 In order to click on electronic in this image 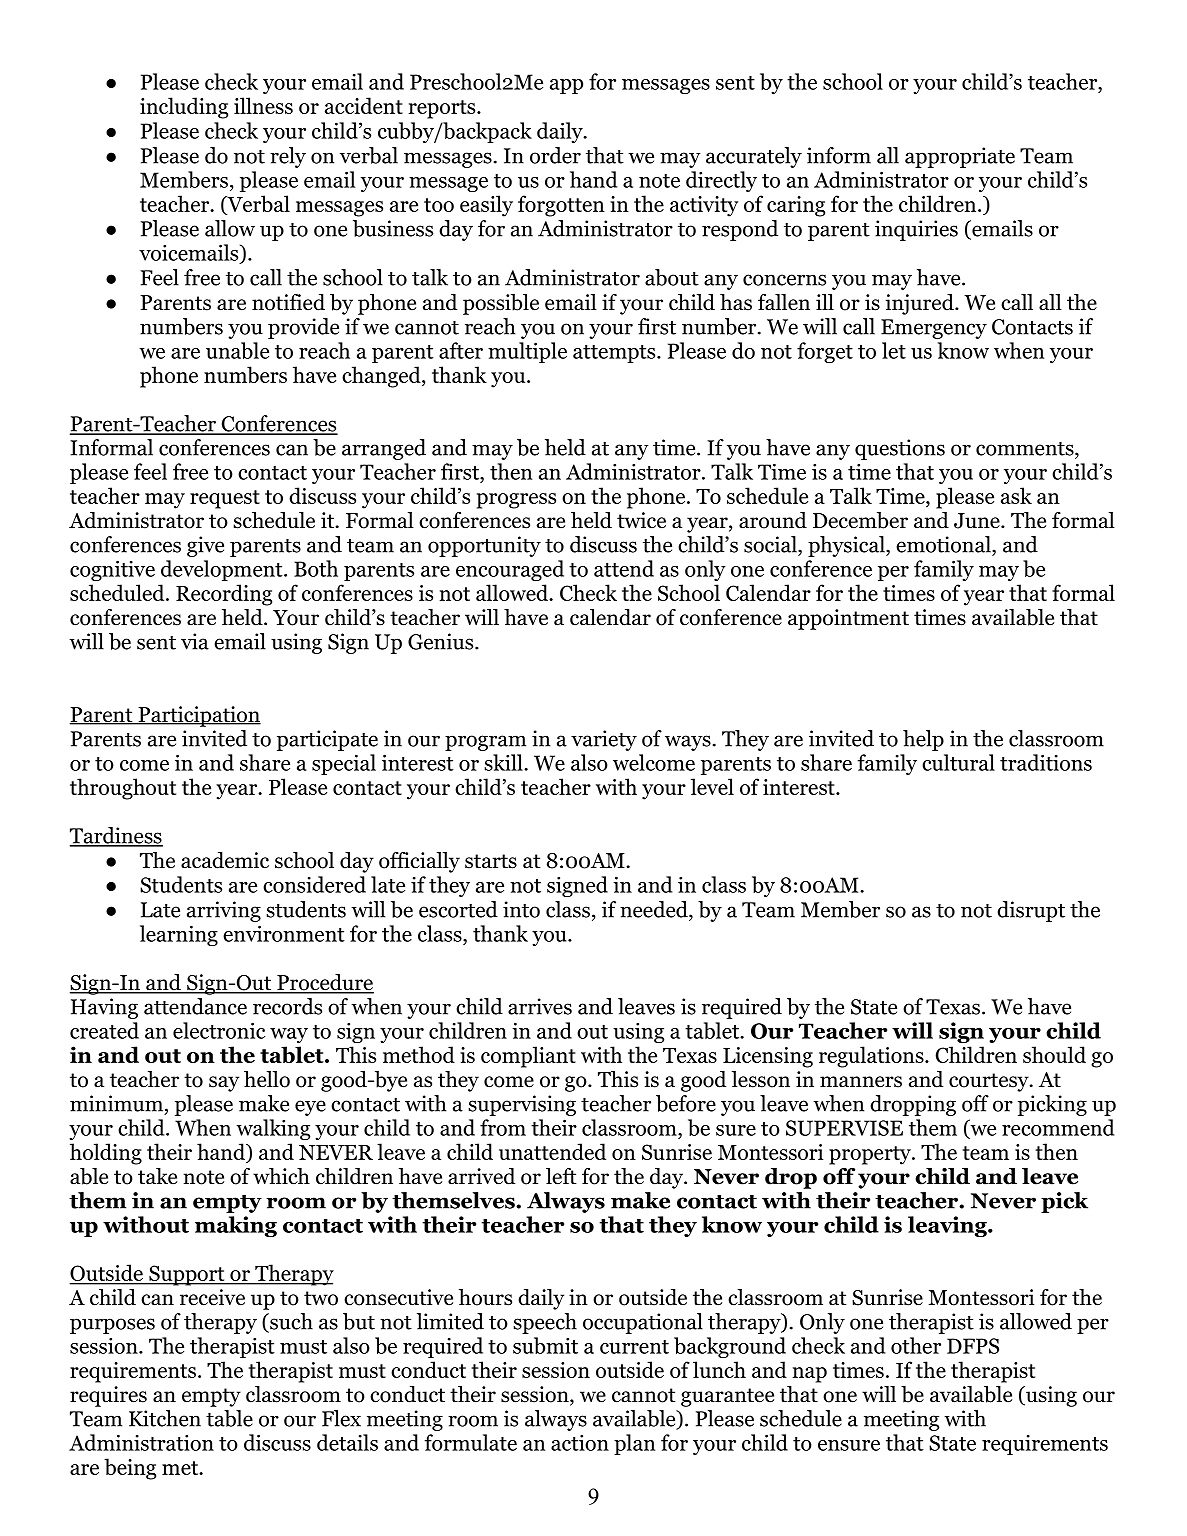, I will do `click(219, 1030)`.
